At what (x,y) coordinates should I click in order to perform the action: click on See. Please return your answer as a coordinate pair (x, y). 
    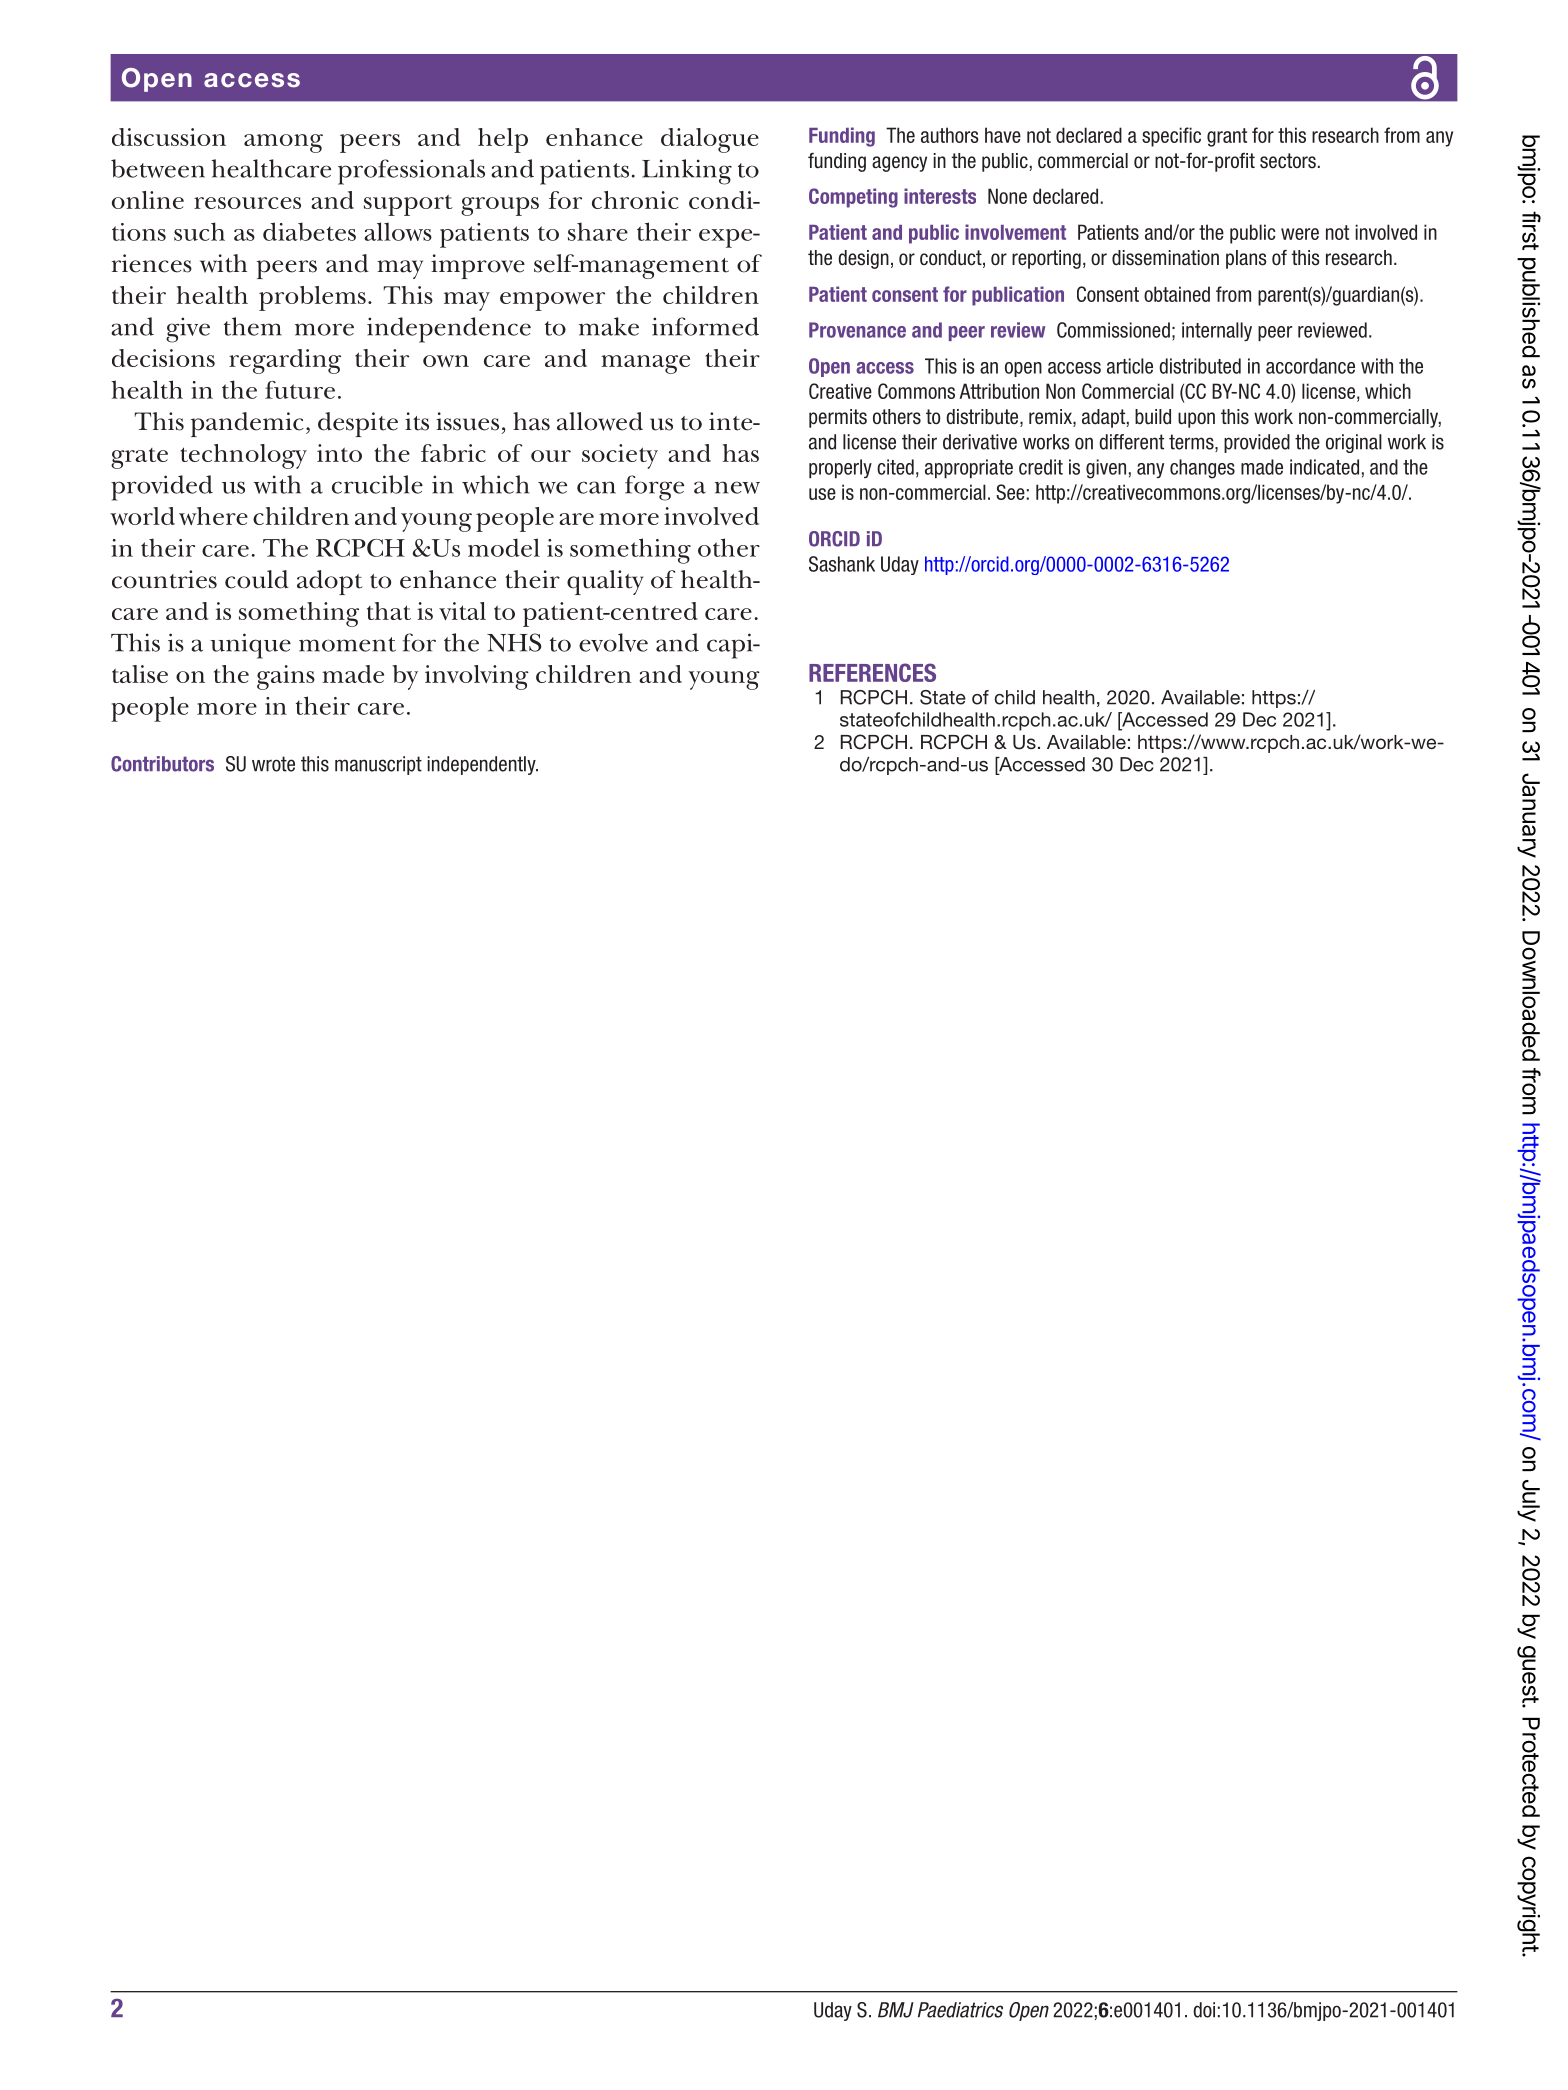
    Looking at the image, I should click on (1010, 492).
